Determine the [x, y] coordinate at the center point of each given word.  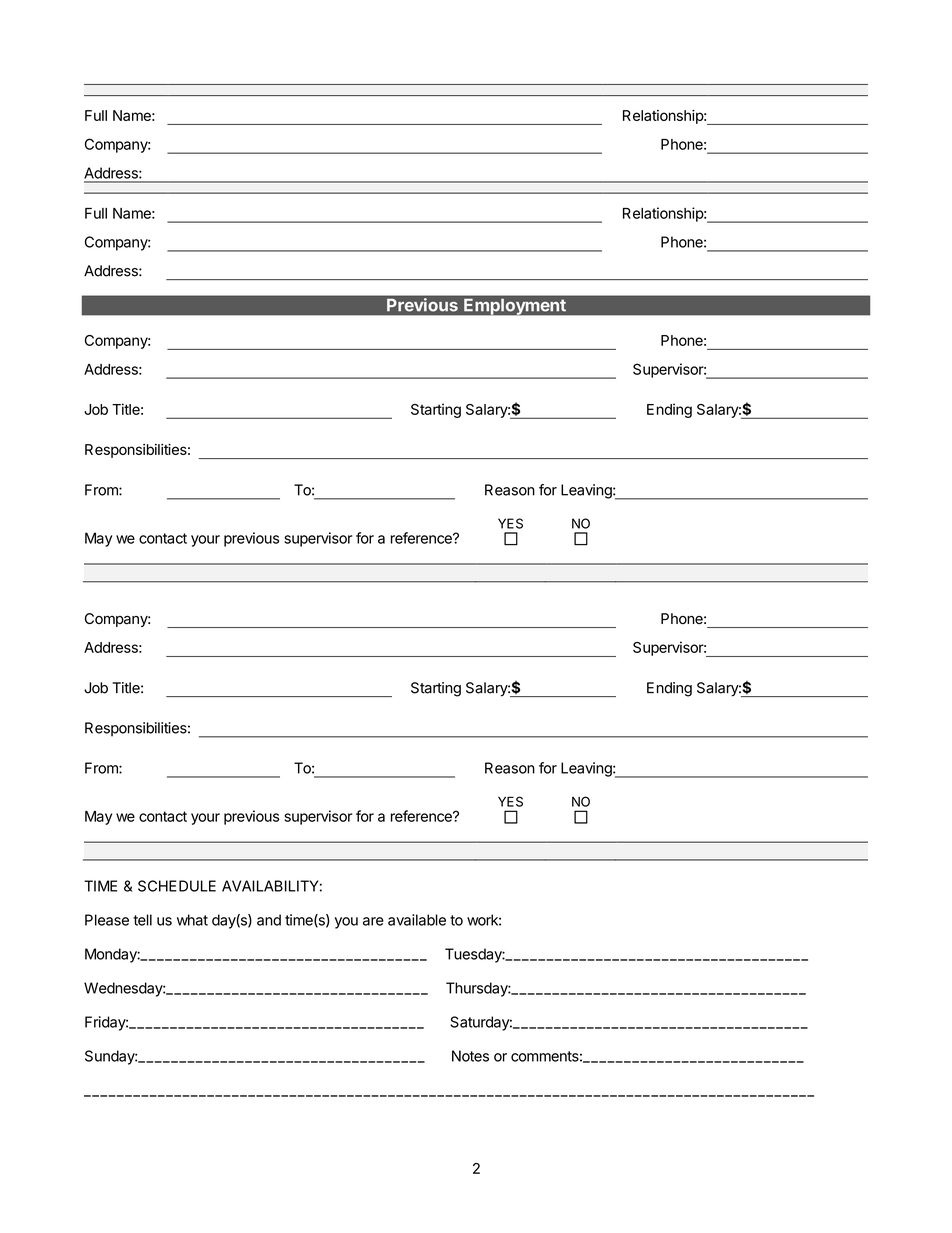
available [417, 920]
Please [107, 920]
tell [142, 920]
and [269, 920]
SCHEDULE [177, 886]
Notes [470, 1056]
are [373, 921]
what [192, 920]
